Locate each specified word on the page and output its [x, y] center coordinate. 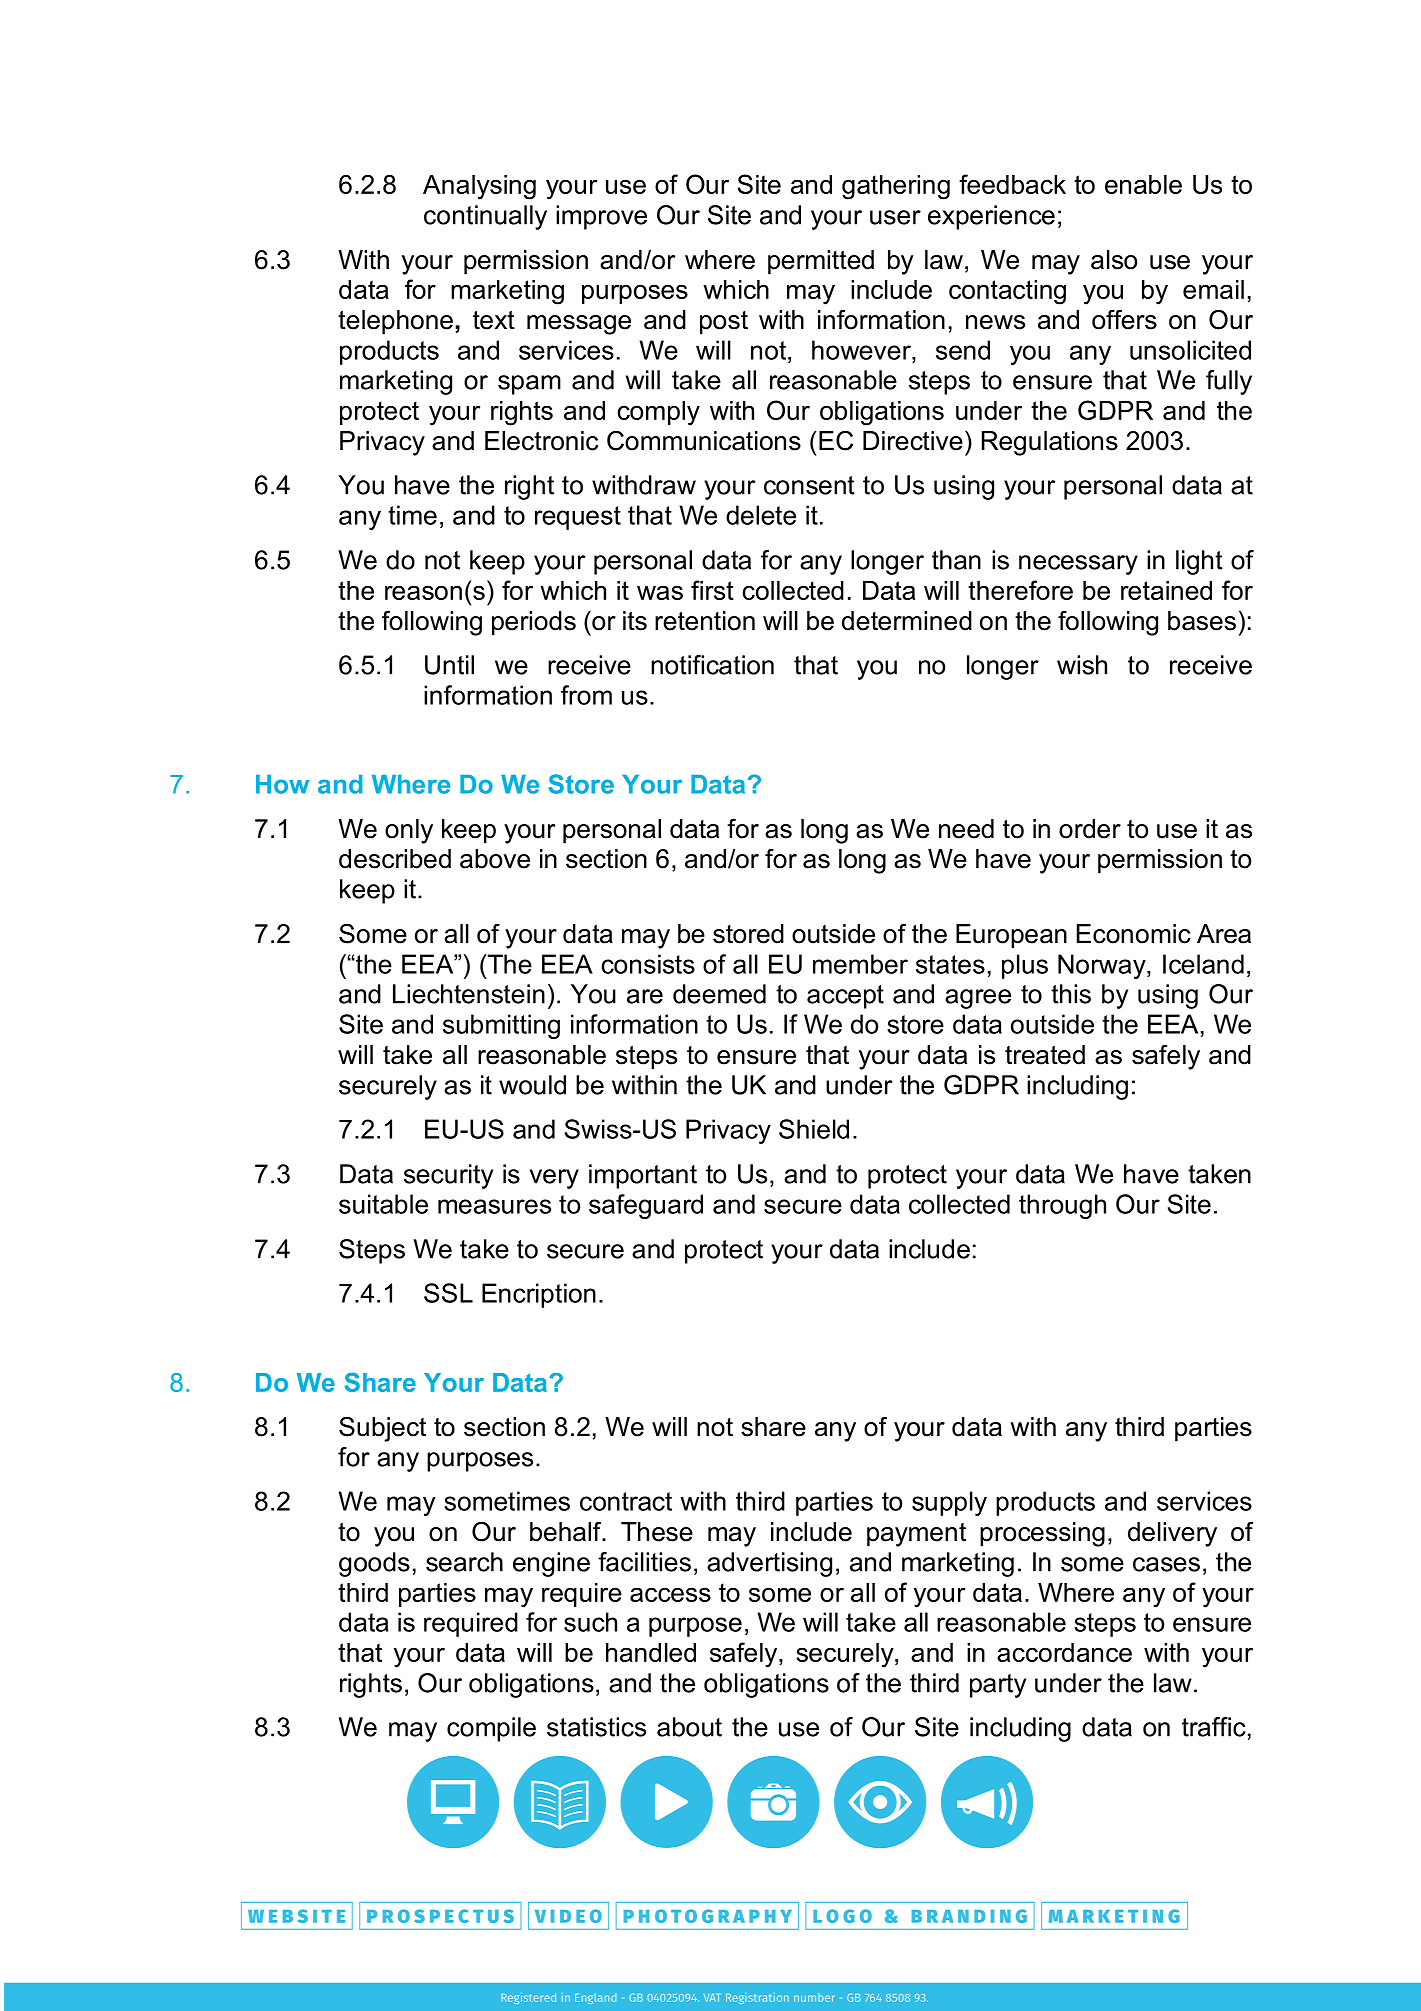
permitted [821, 262]
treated [1045, 1055]
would [532, 1085]
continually [485, 217]
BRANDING [969, 1916]
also [1114, 260]
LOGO [842, 1916]
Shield [814, 1129]
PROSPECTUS [440, 1916]
